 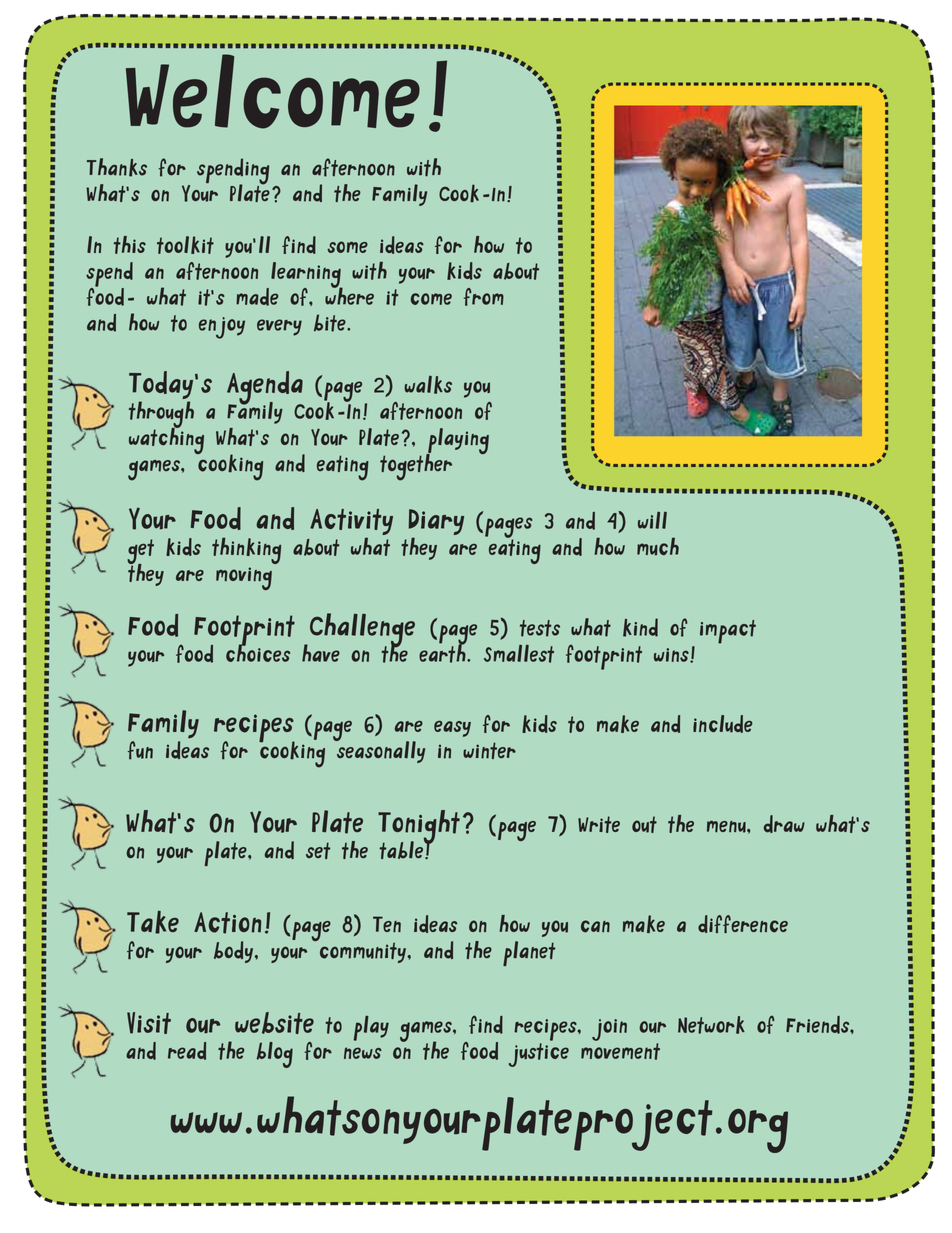 What do you see at coordinates (185, 245) in the screenshot?
I see `toolkit` at bounding box center [185, 245].
